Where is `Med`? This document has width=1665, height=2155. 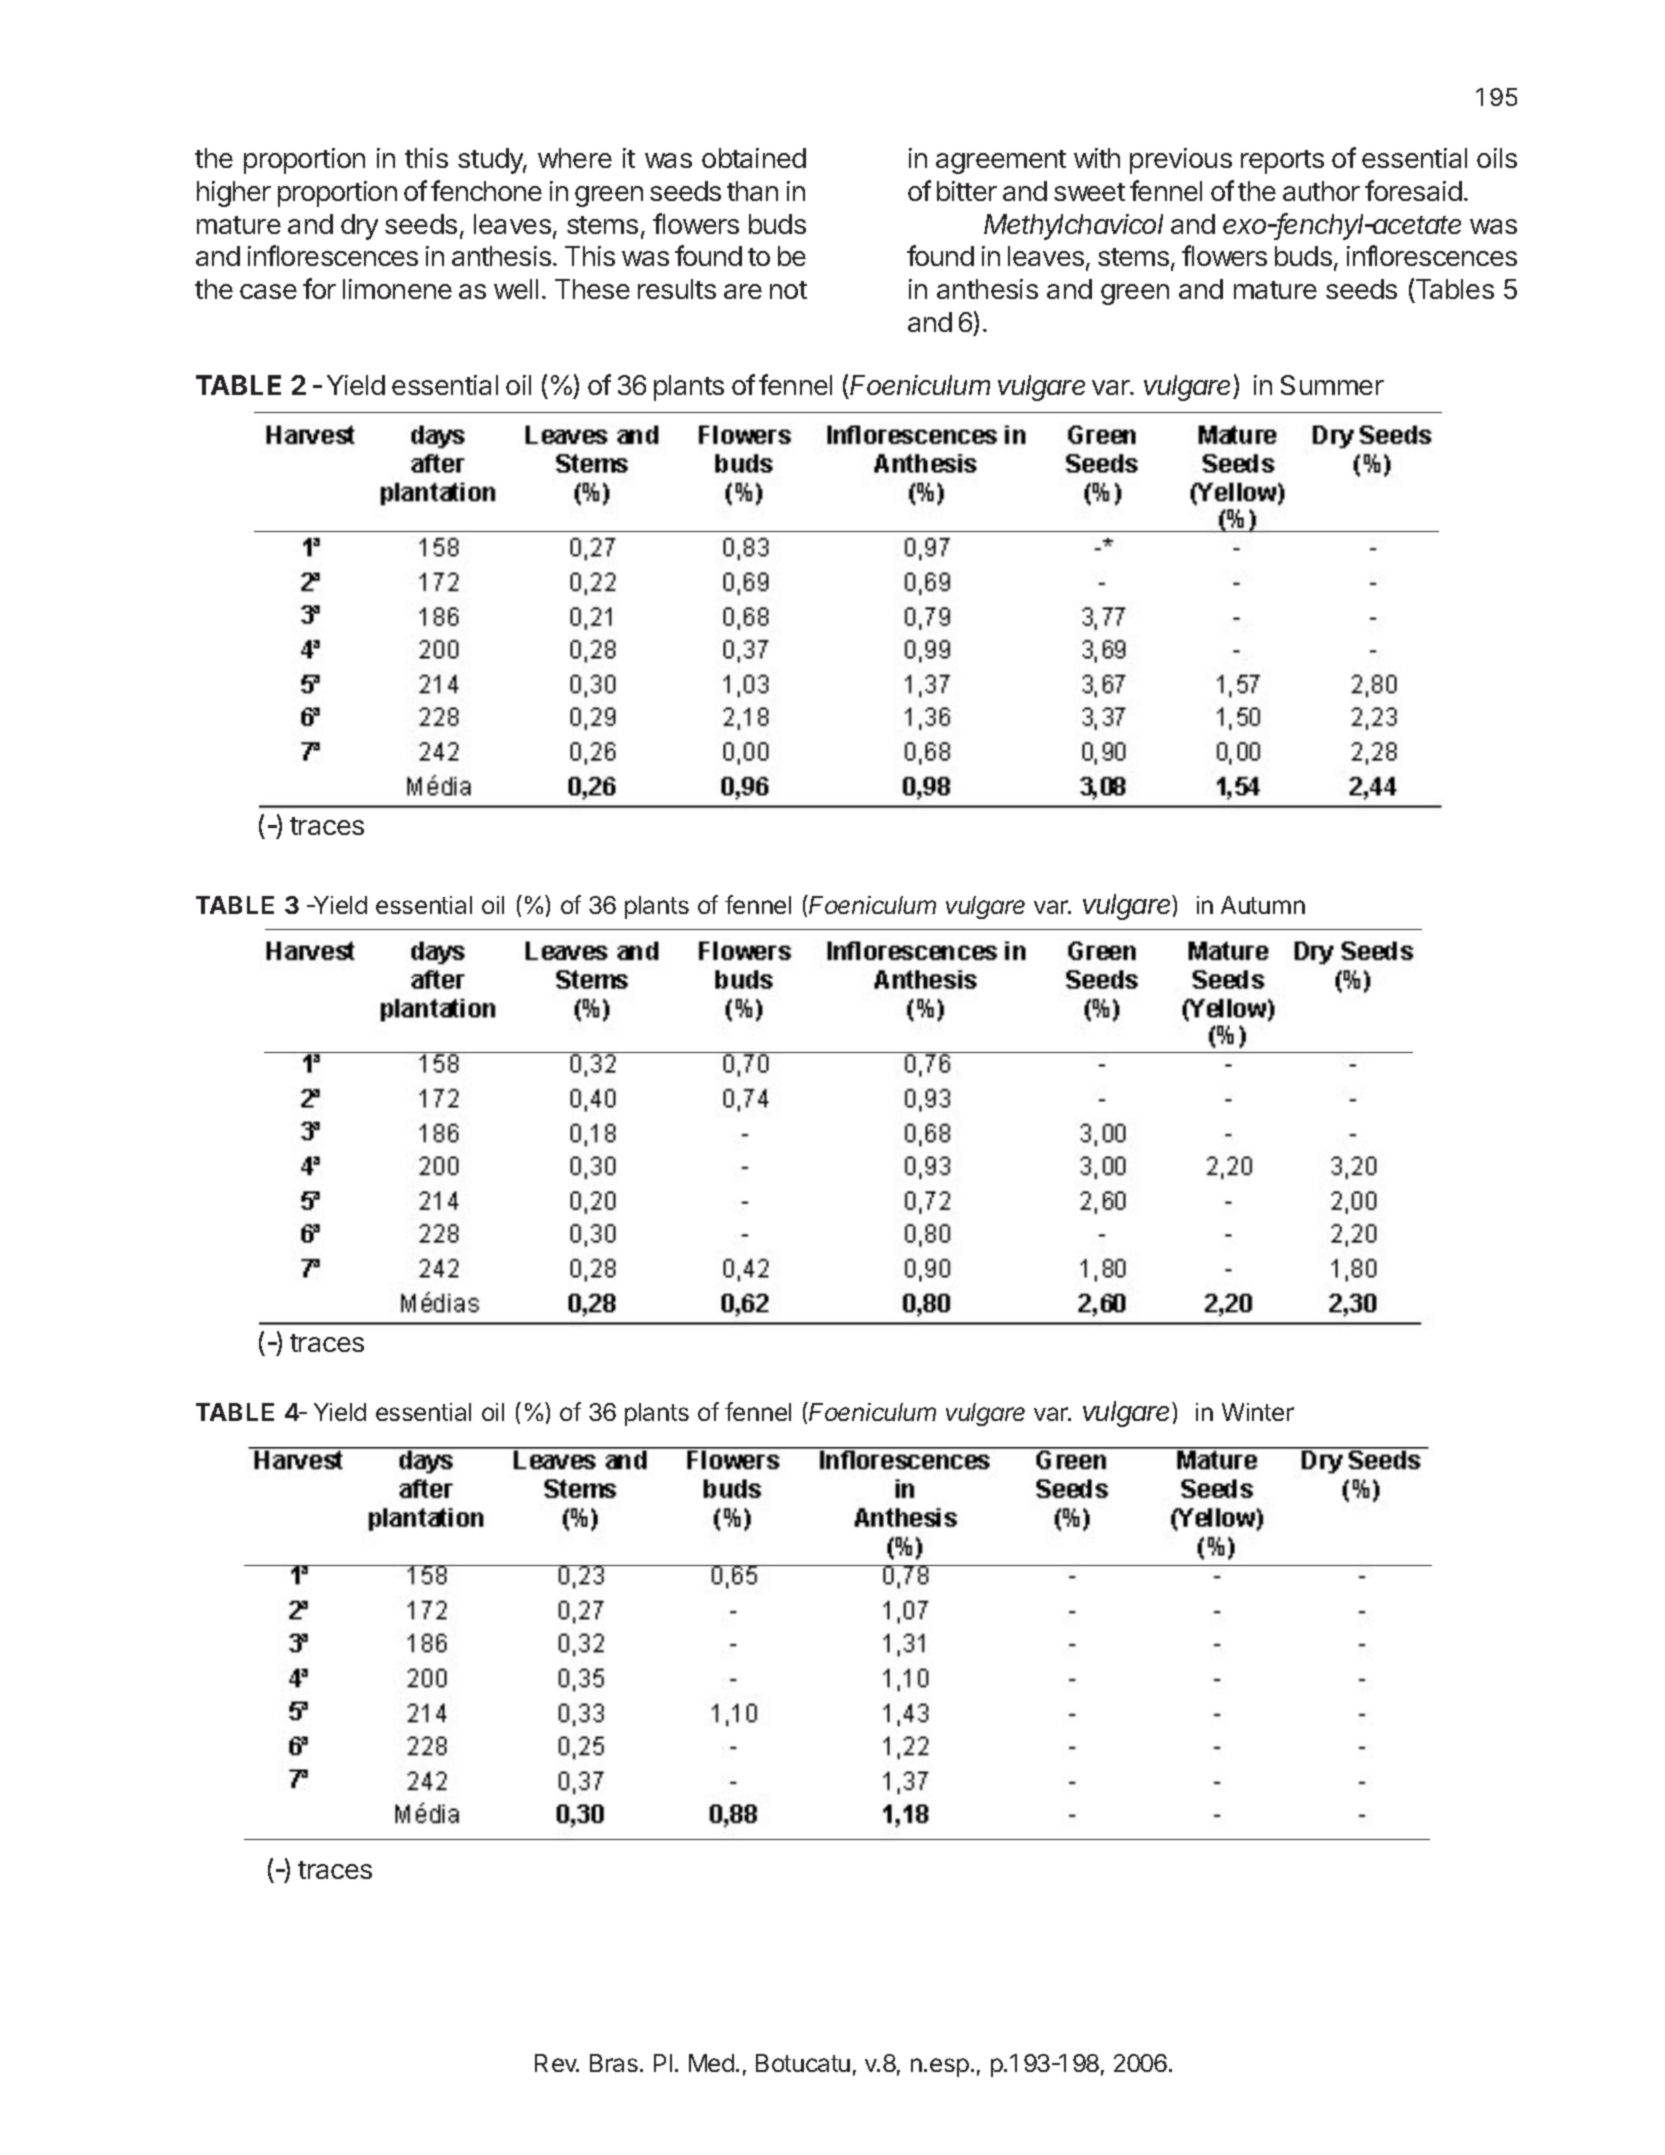 Med is located at coordinates (711, 2063).
